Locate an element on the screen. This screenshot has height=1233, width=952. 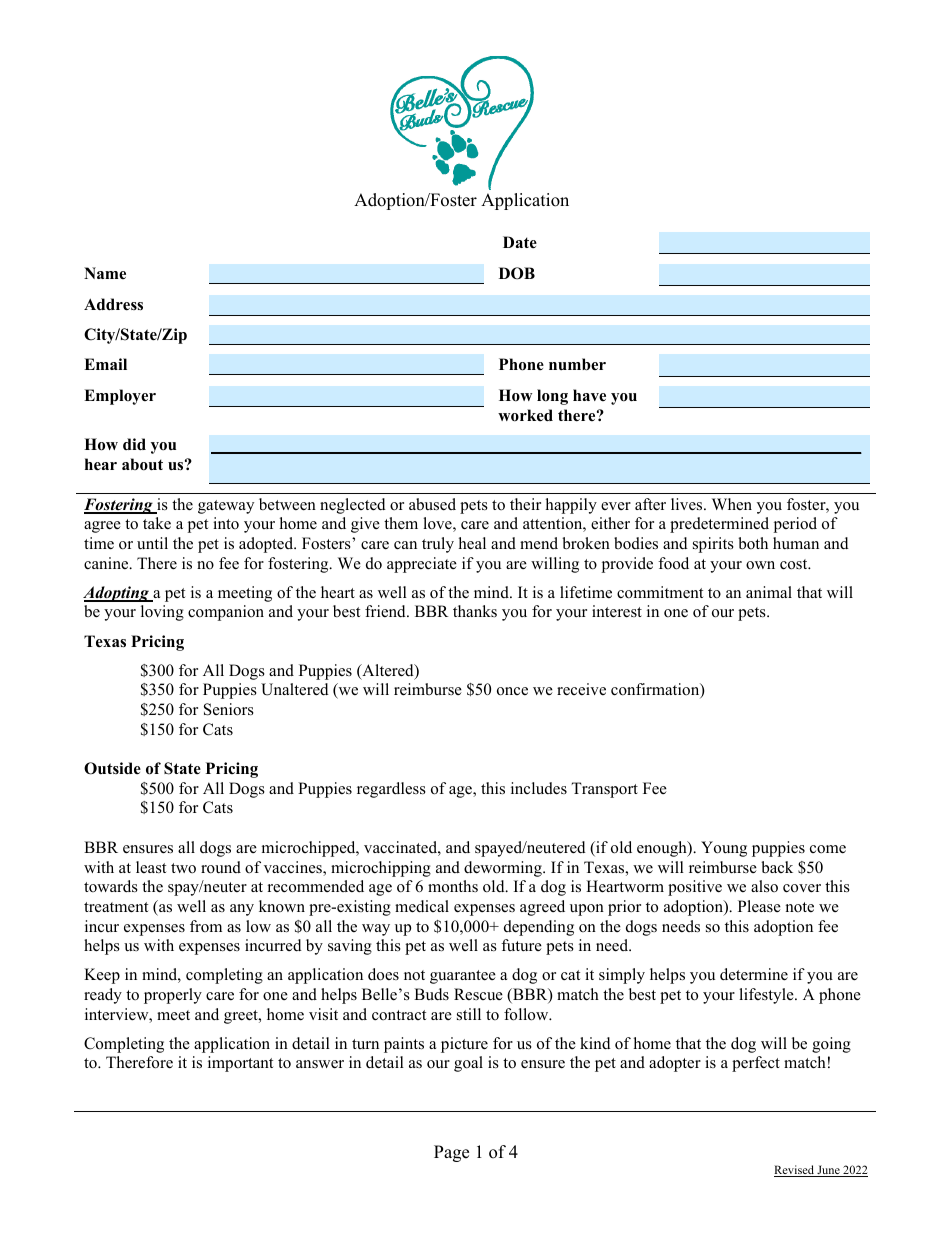
deworming is located at coordinates (504, 869).
